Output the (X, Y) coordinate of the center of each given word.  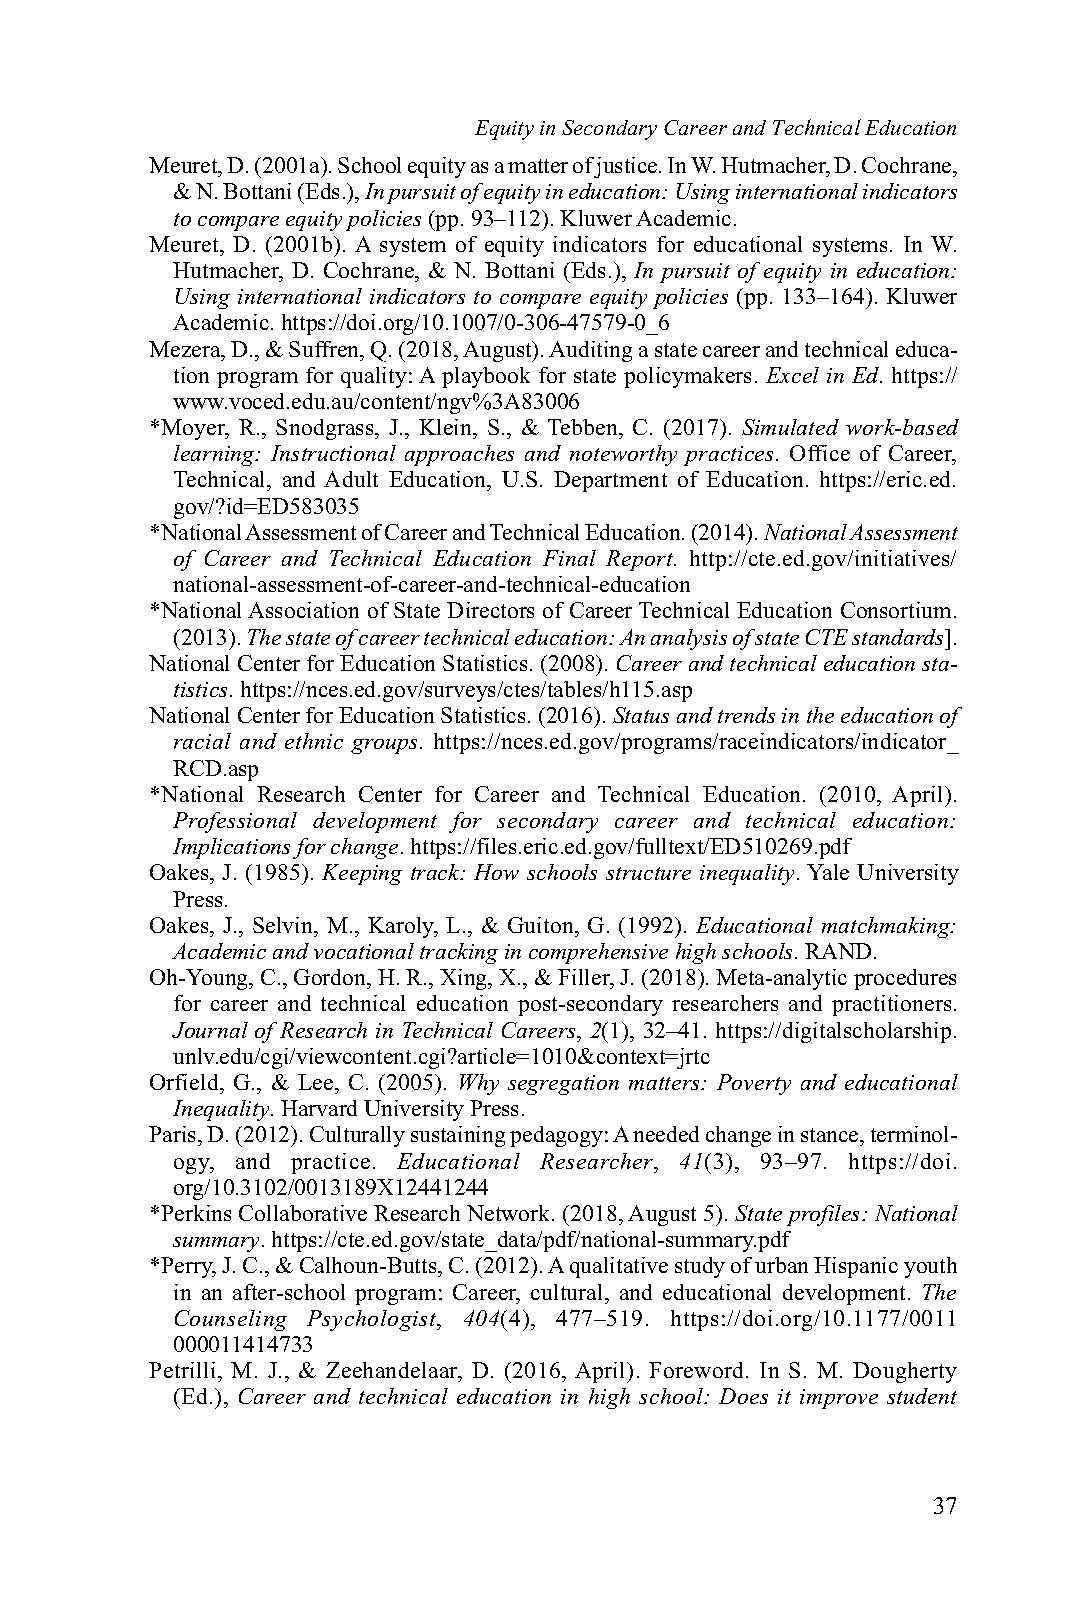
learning (216, 455)
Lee (317, 1082)
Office (820, 453)
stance (831, 1137)
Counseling (231, 1320)
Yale (828, 872)
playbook (486, 377)
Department (610, 481)
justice (626, 167)
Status (641, 715)
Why (479, 1084)
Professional (235, 822)
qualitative (619, 1267)
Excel (792, 375)
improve (839, 1399)
